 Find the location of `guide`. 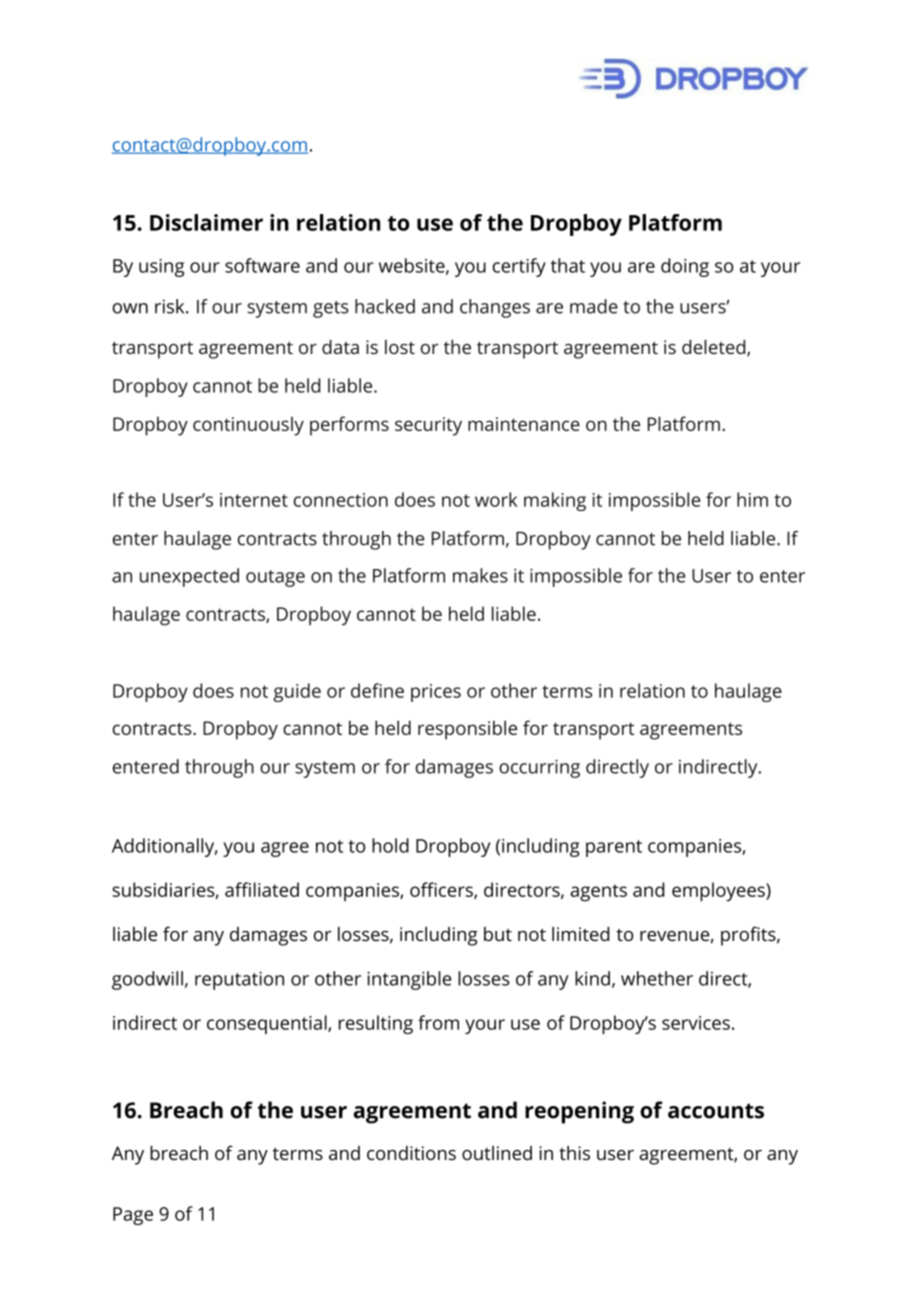

guide is located at coordinates (297, 692).
